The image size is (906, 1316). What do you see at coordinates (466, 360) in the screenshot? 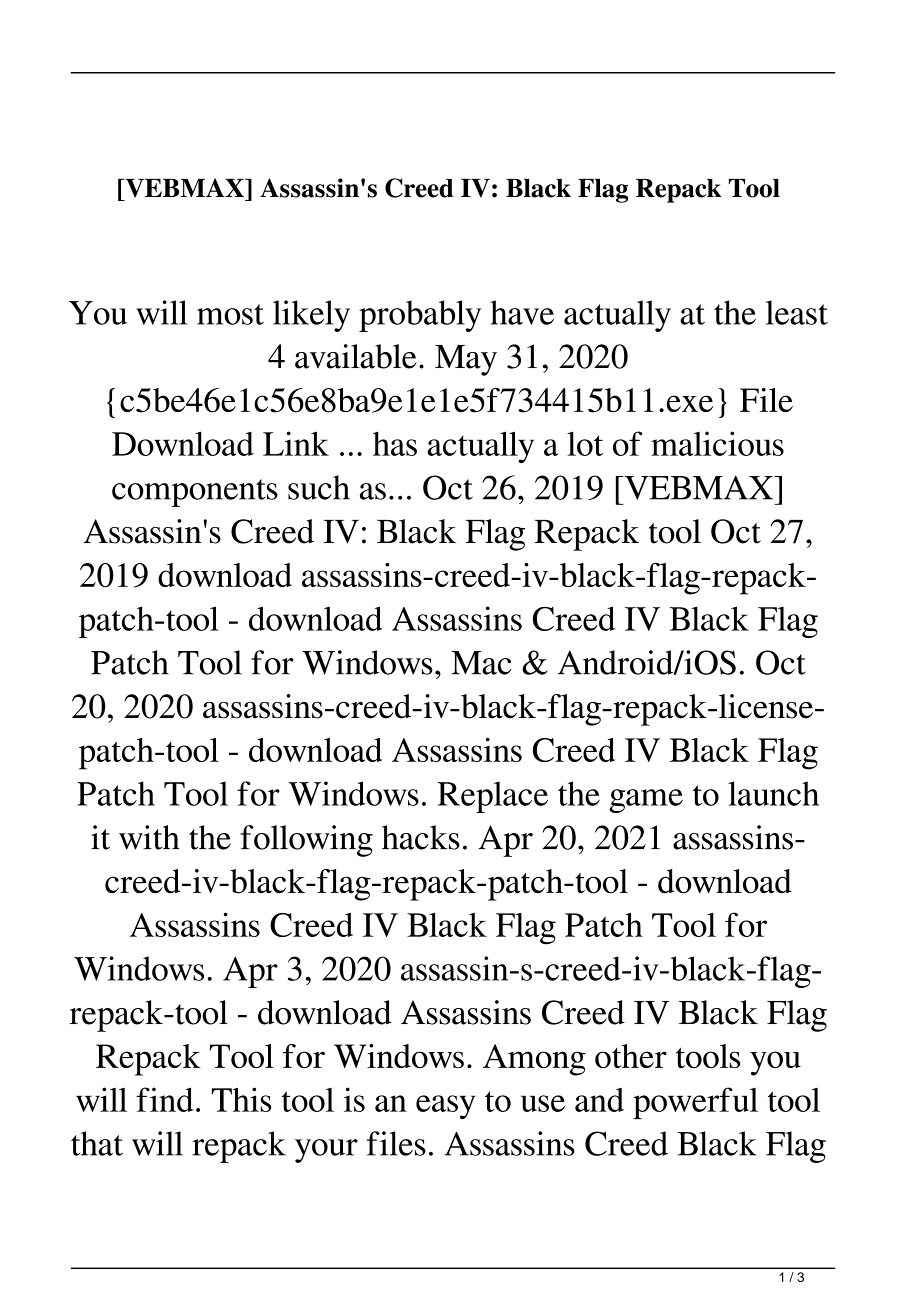
I see `May` at bounding box center [466, 360].
